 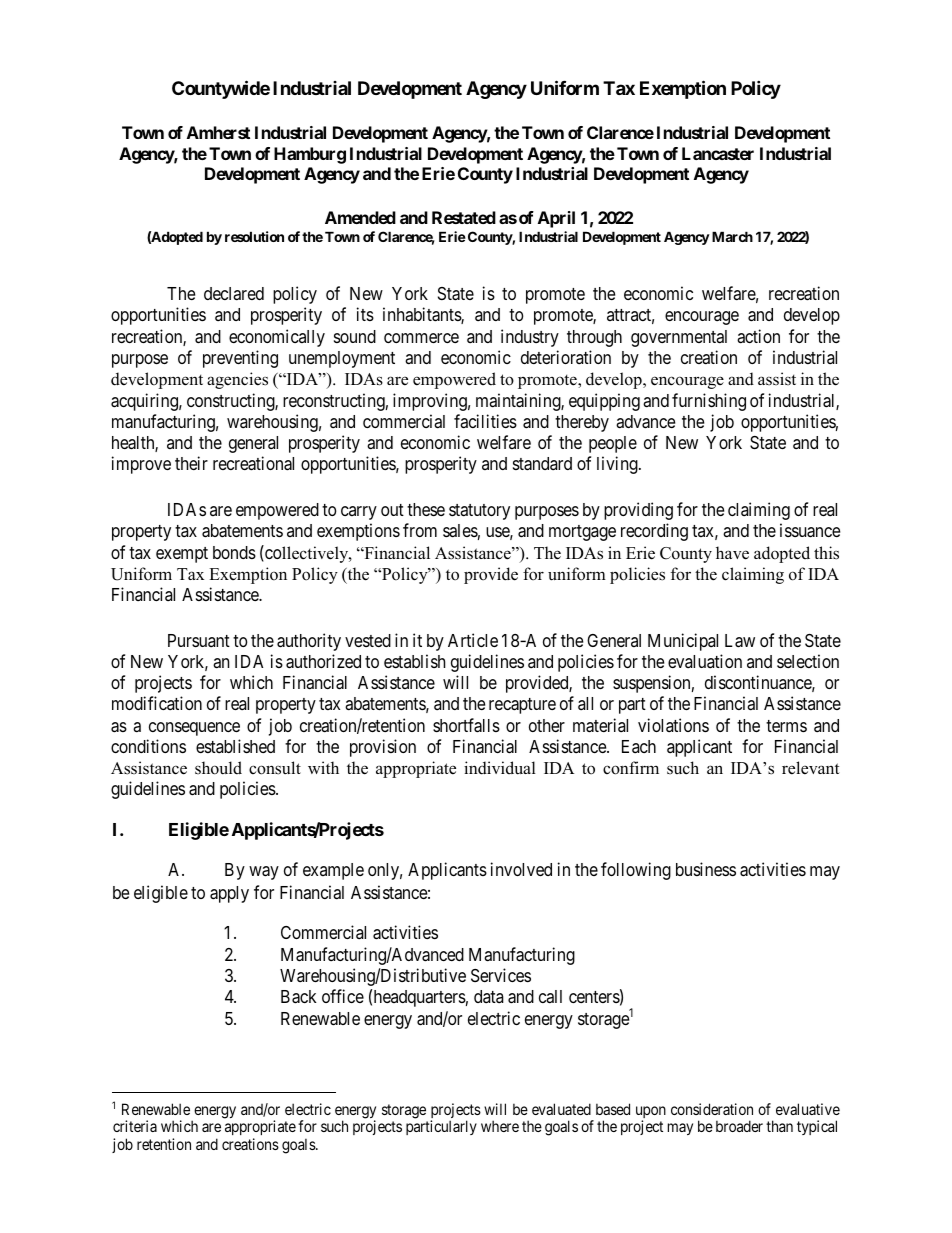 What do you see at coordinates (500, 768) in the image?
I see `individual` at bounding box center [500, 768].
